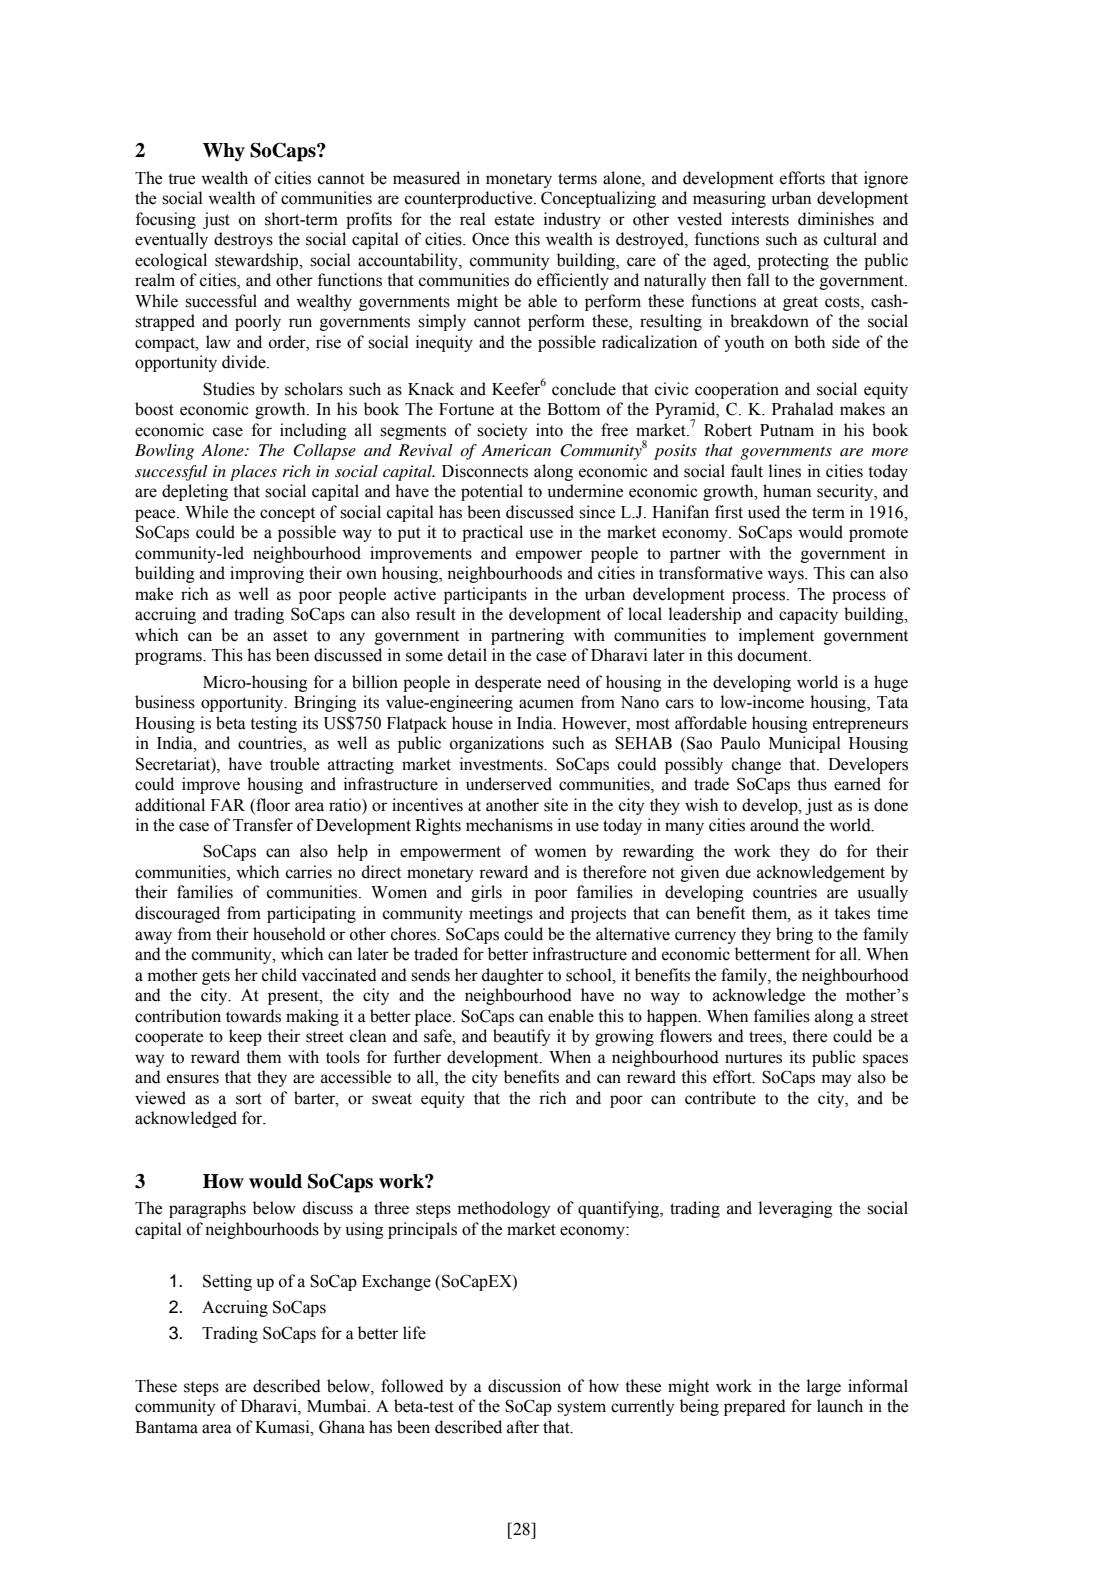 The height and width of the image is (1582, 1118). Describe the element at coordinates (812, 784) in the image. I see `thus` at that location.
